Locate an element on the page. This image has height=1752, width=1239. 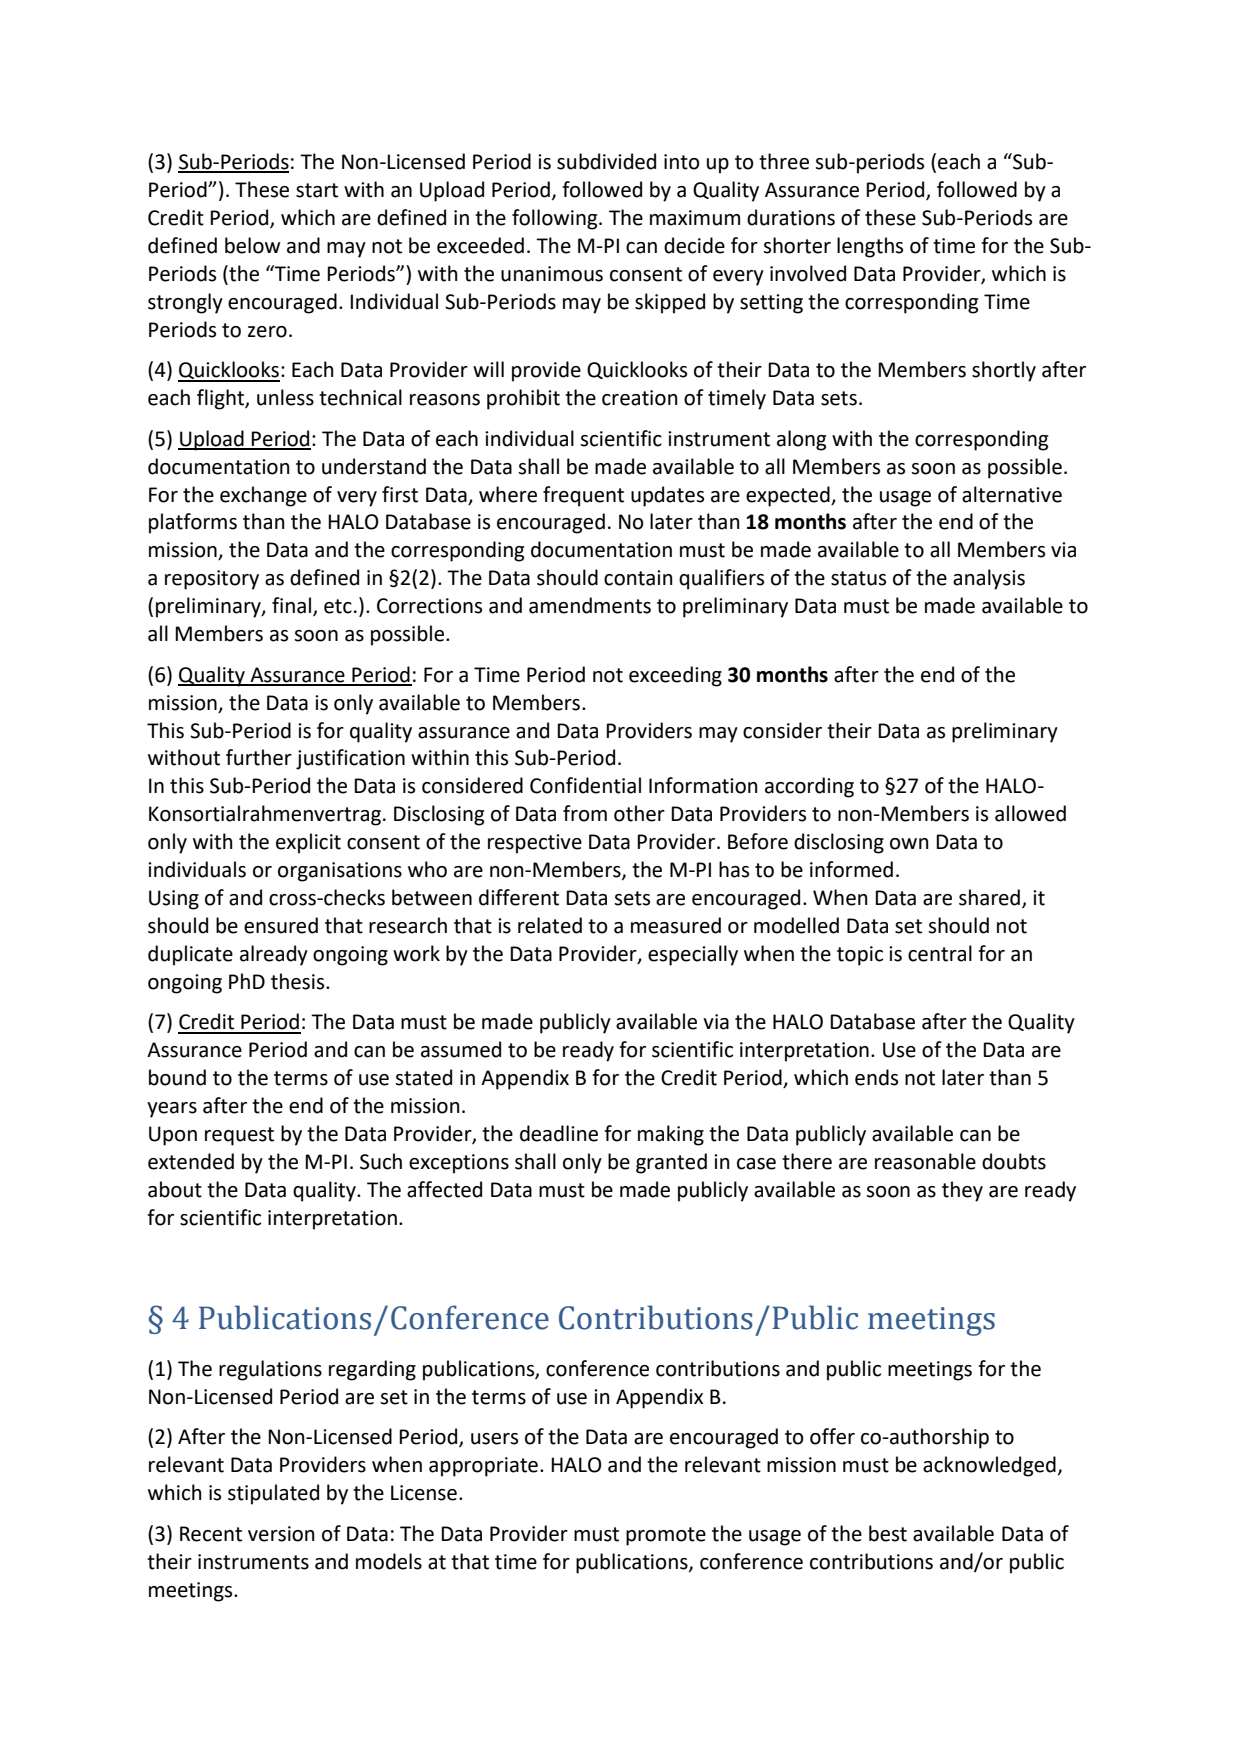
exchange is located at coordinates (263, 496).
